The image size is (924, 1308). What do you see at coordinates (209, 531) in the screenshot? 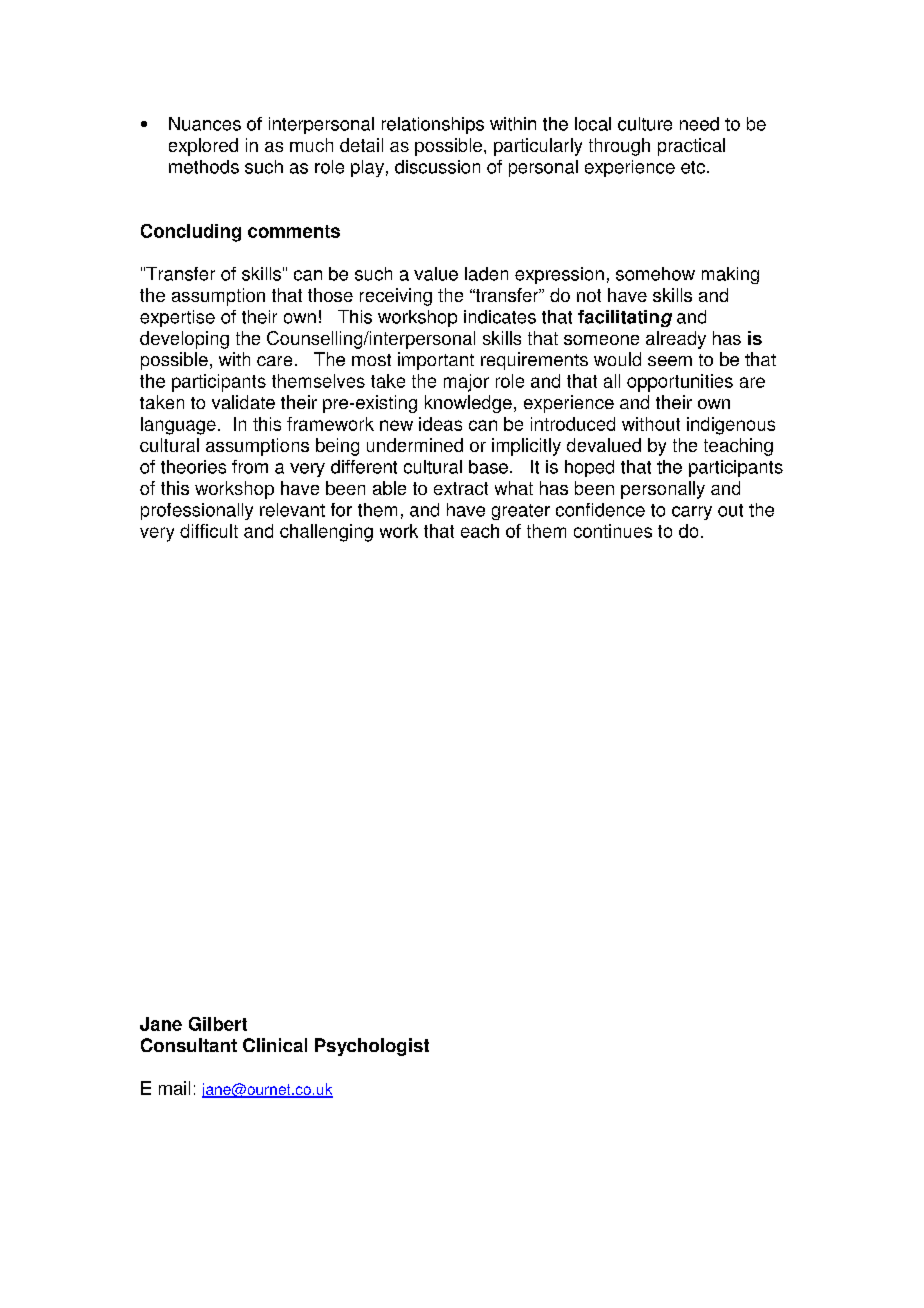
I see `difficult` at bounding box center [209, 531].
